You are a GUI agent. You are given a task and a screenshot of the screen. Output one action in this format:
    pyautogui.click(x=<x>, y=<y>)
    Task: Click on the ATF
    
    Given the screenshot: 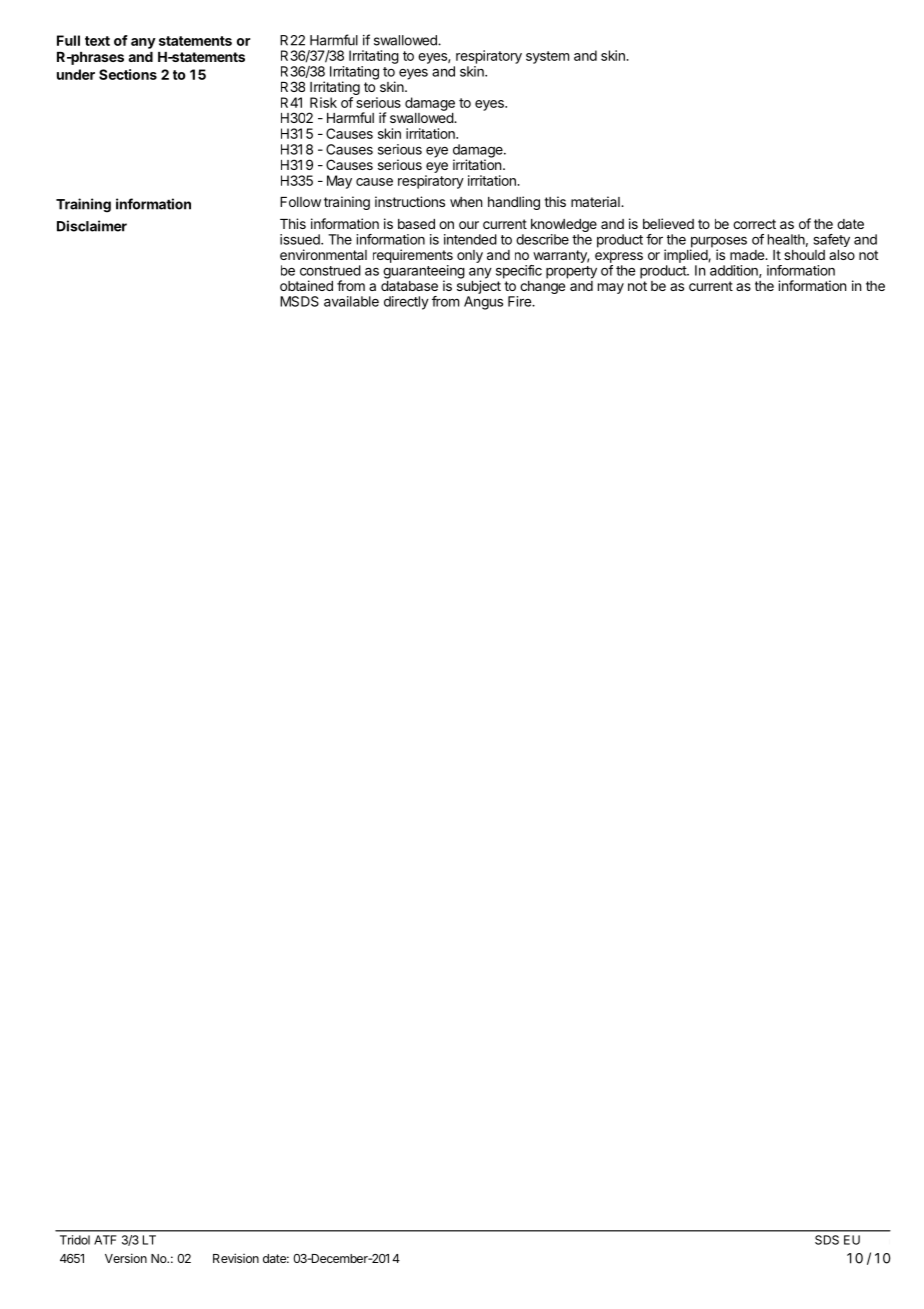 What is the action you would take?
    pyautogui.click(x=105, y=1240)
